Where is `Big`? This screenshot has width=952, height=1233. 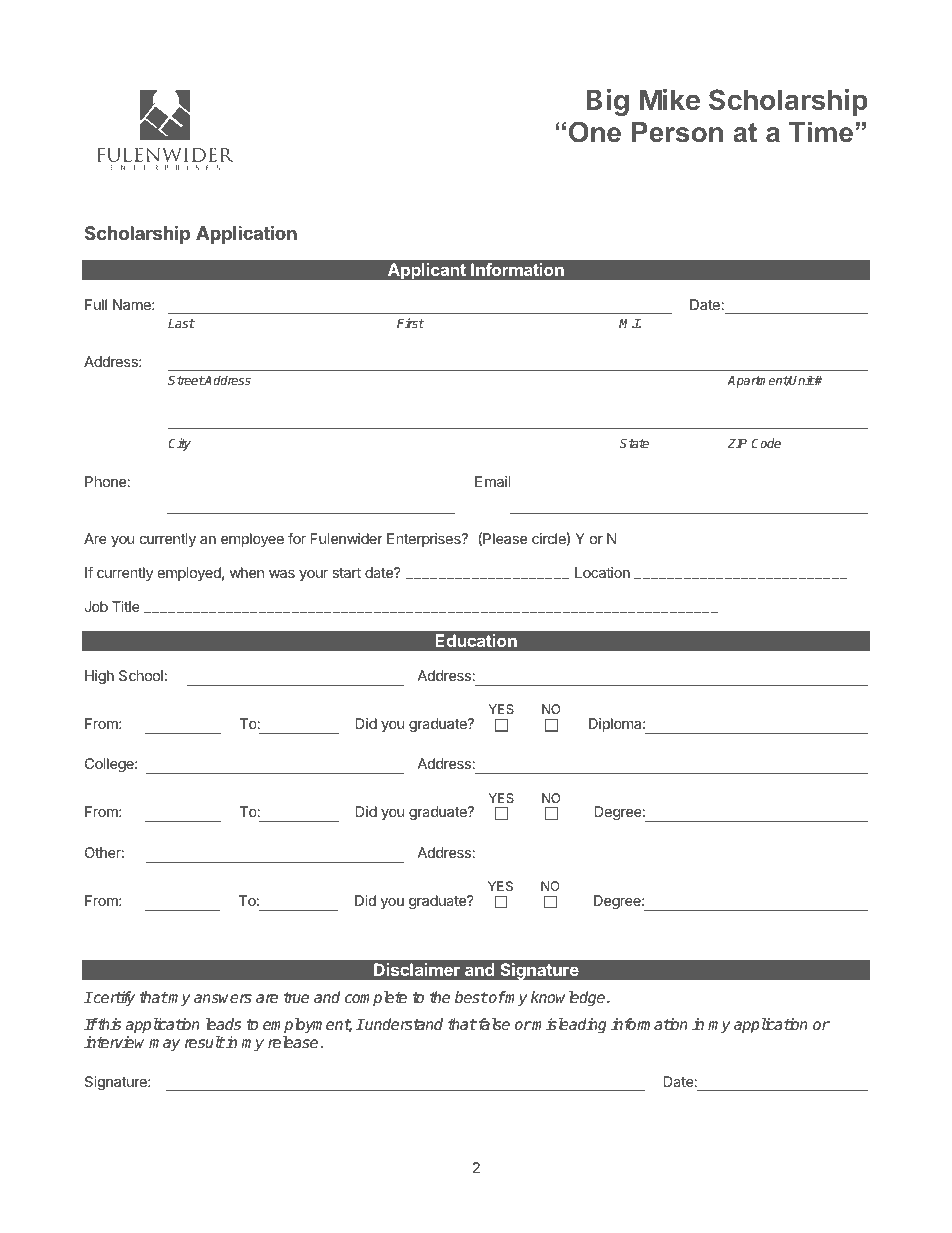 Big is located at coordinates (607, 102).
